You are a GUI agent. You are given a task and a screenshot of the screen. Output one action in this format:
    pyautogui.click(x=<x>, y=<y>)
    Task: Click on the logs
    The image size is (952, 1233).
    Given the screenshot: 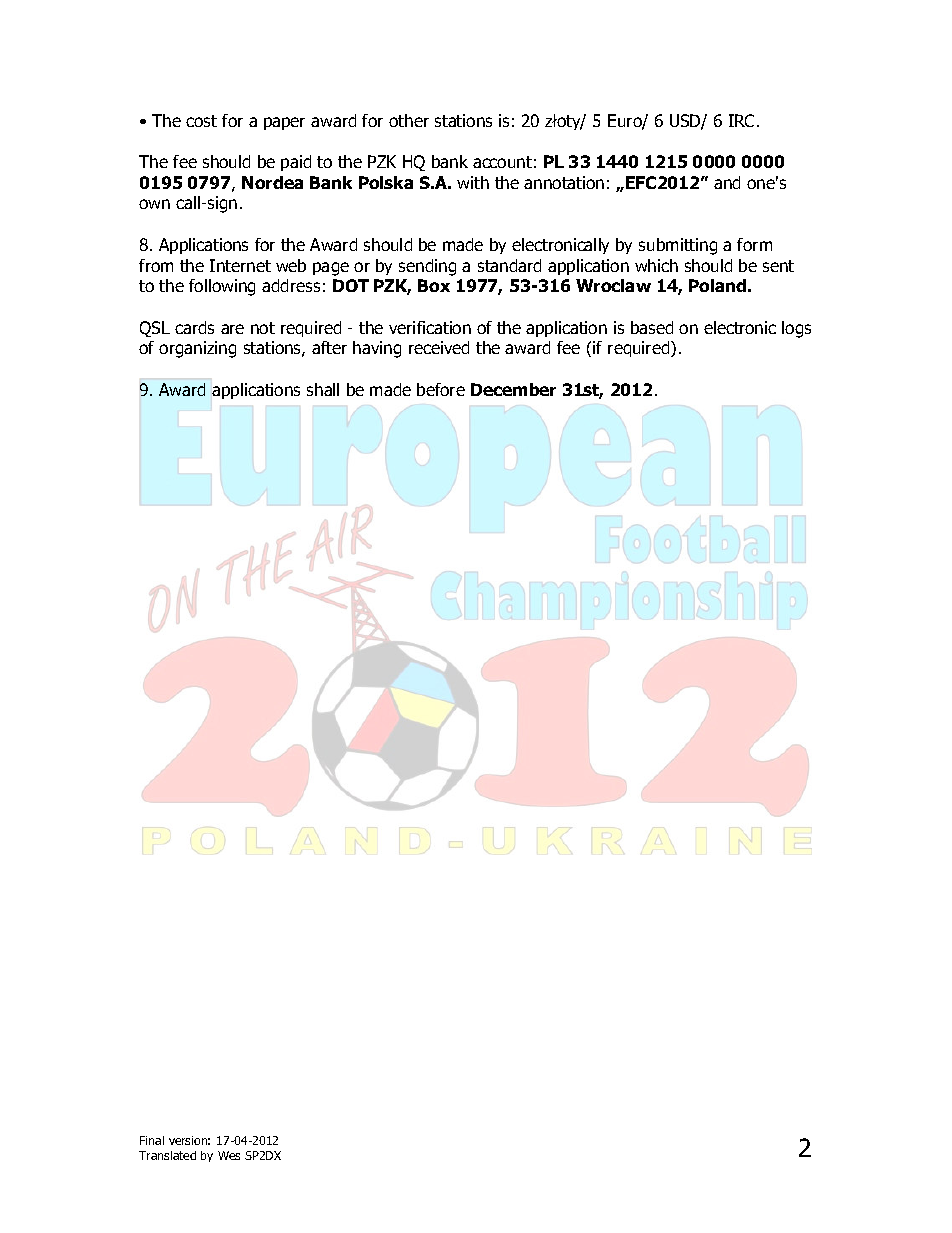 What is the action you would take?
    pyautogui.click(x=796, y=329)
